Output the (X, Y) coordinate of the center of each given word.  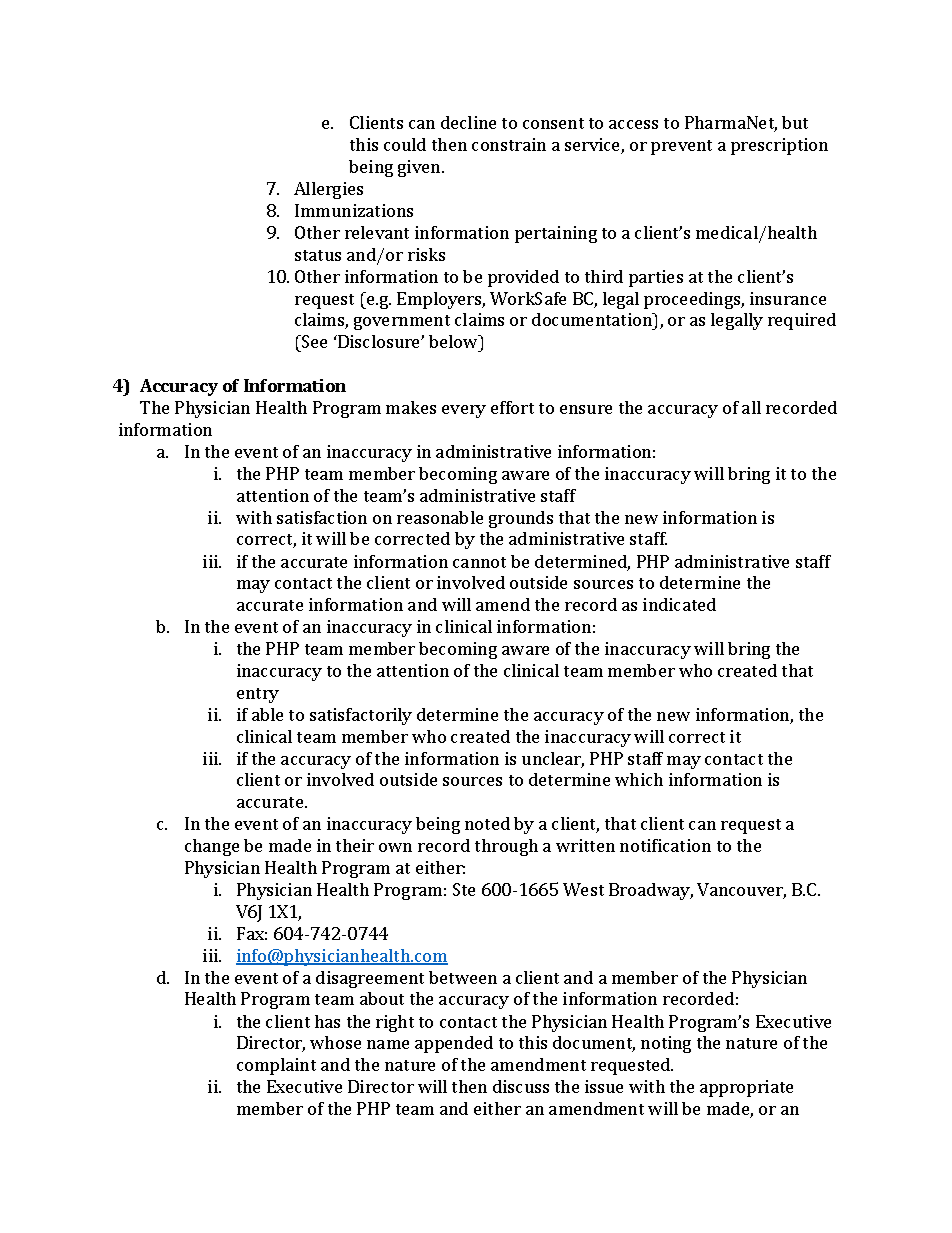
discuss (521, 1086)
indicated (679, 604)
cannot (479, 562)
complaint (276, 1066)
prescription (779, 146)
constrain (509, 144)
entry (258, 695)
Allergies (328, 190)
